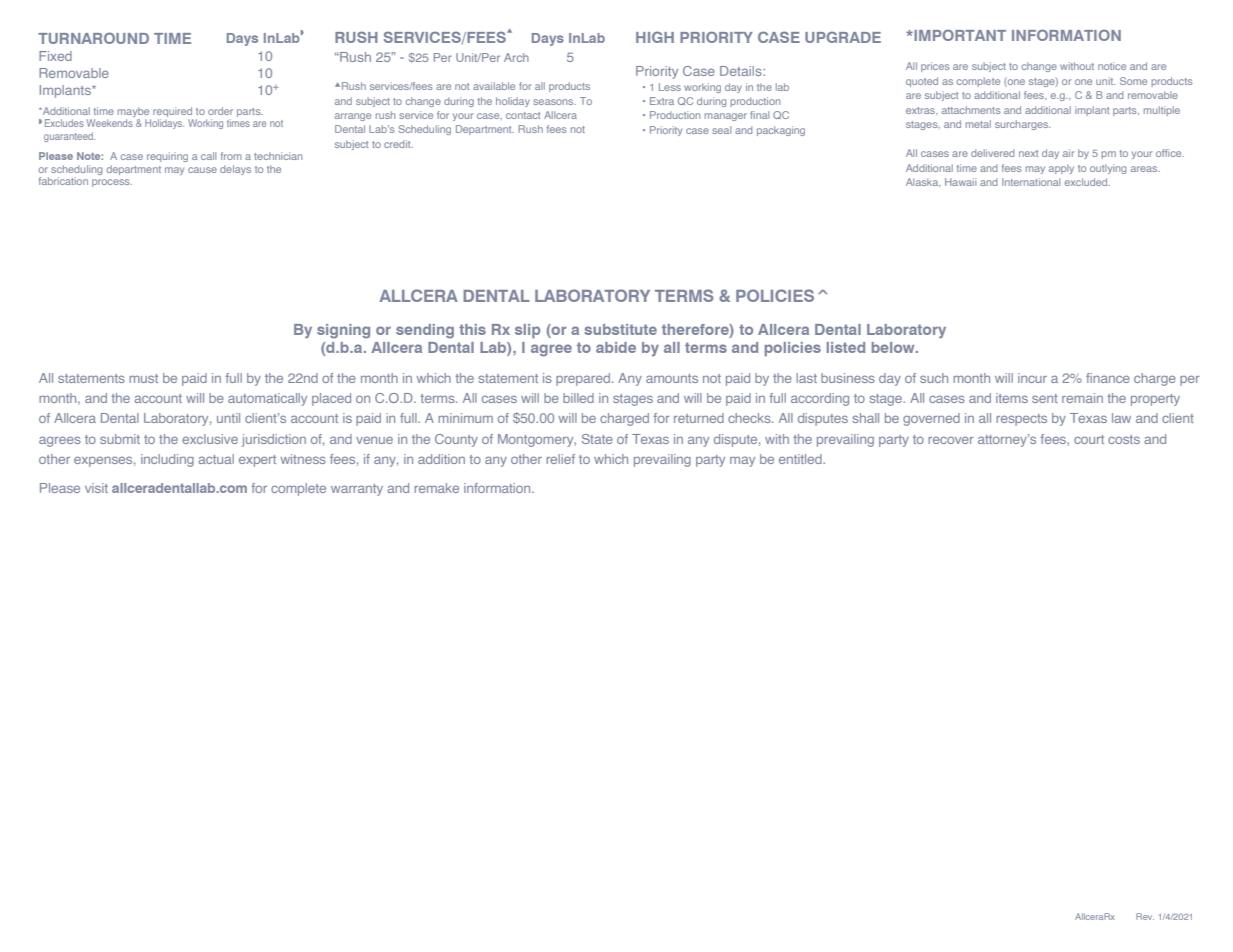 This screenshot has width=1233, height=952. Describe the element at coordinates (93, 38) in the screenshot. I see `TURNAROUND` at that location.
